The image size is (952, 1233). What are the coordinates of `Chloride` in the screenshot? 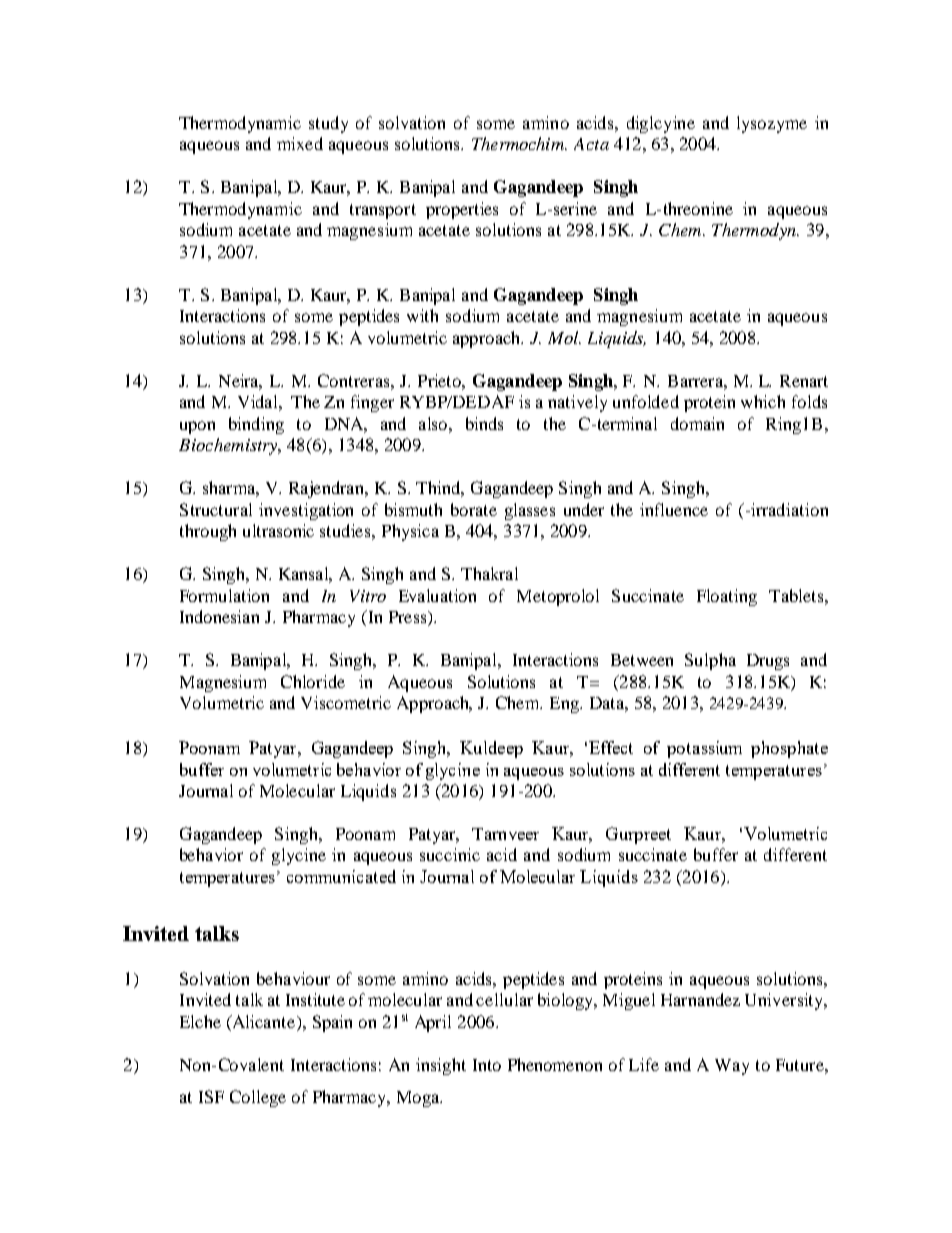 It's located at (313, 681).
